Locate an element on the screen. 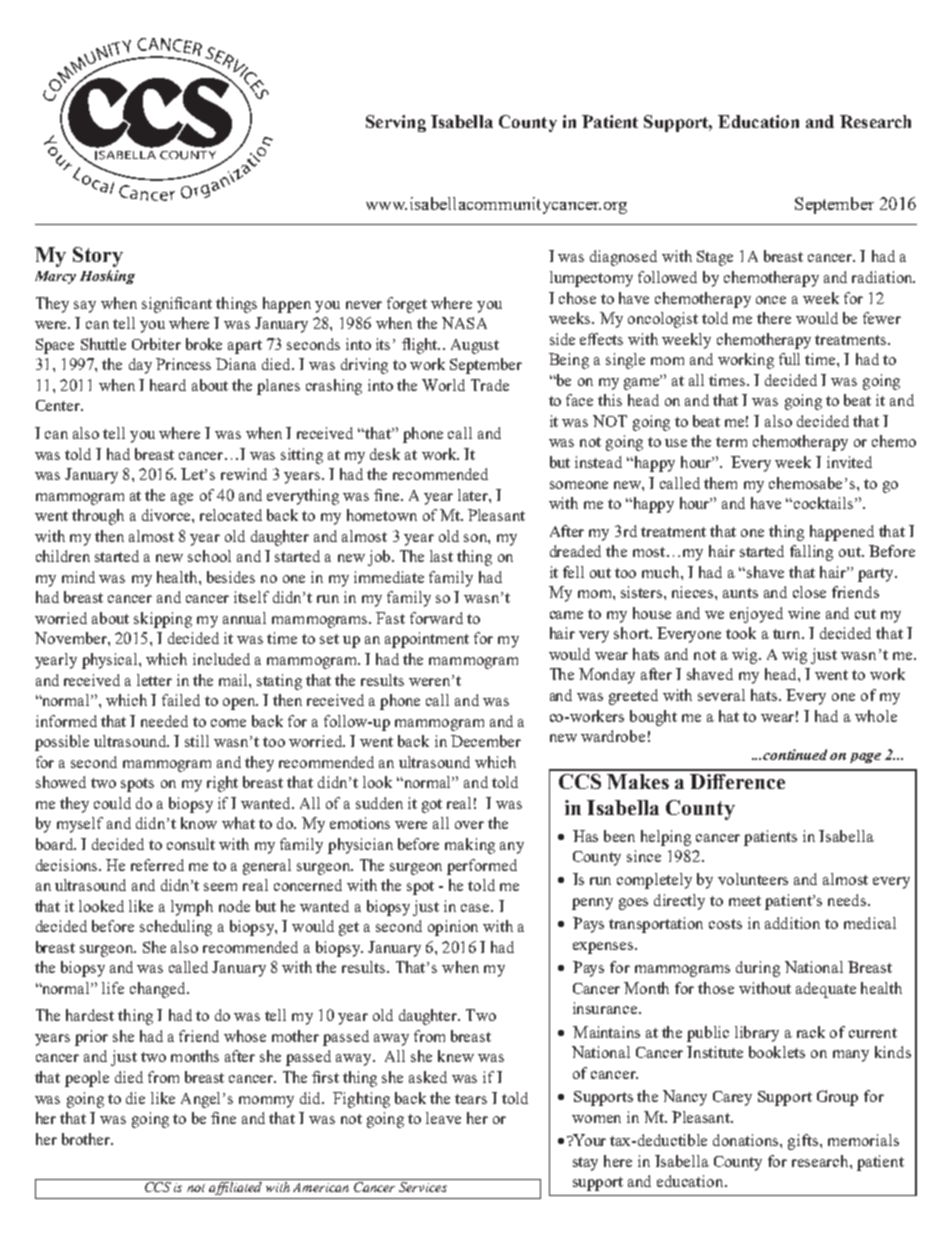 The height and width of the screenshot is (1233, 952). August is located at coordinates (475, 346).
